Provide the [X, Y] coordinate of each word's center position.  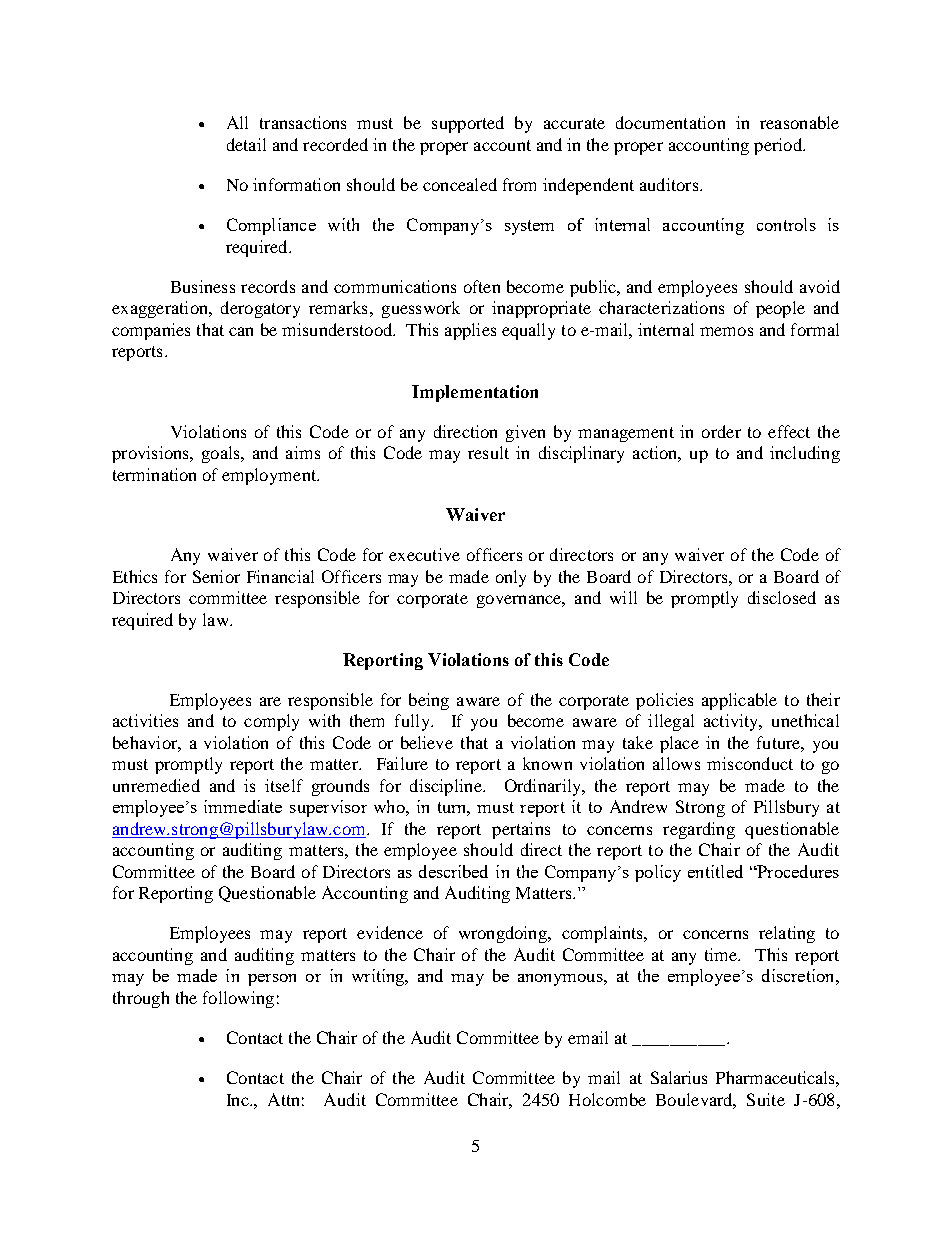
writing [379, 977]
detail [246, 144]
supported [468, 124]
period [779, 146]
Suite [766, 1099]
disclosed [782, 597]
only [511, 578]
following [238, 999]
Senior [216, 576]
